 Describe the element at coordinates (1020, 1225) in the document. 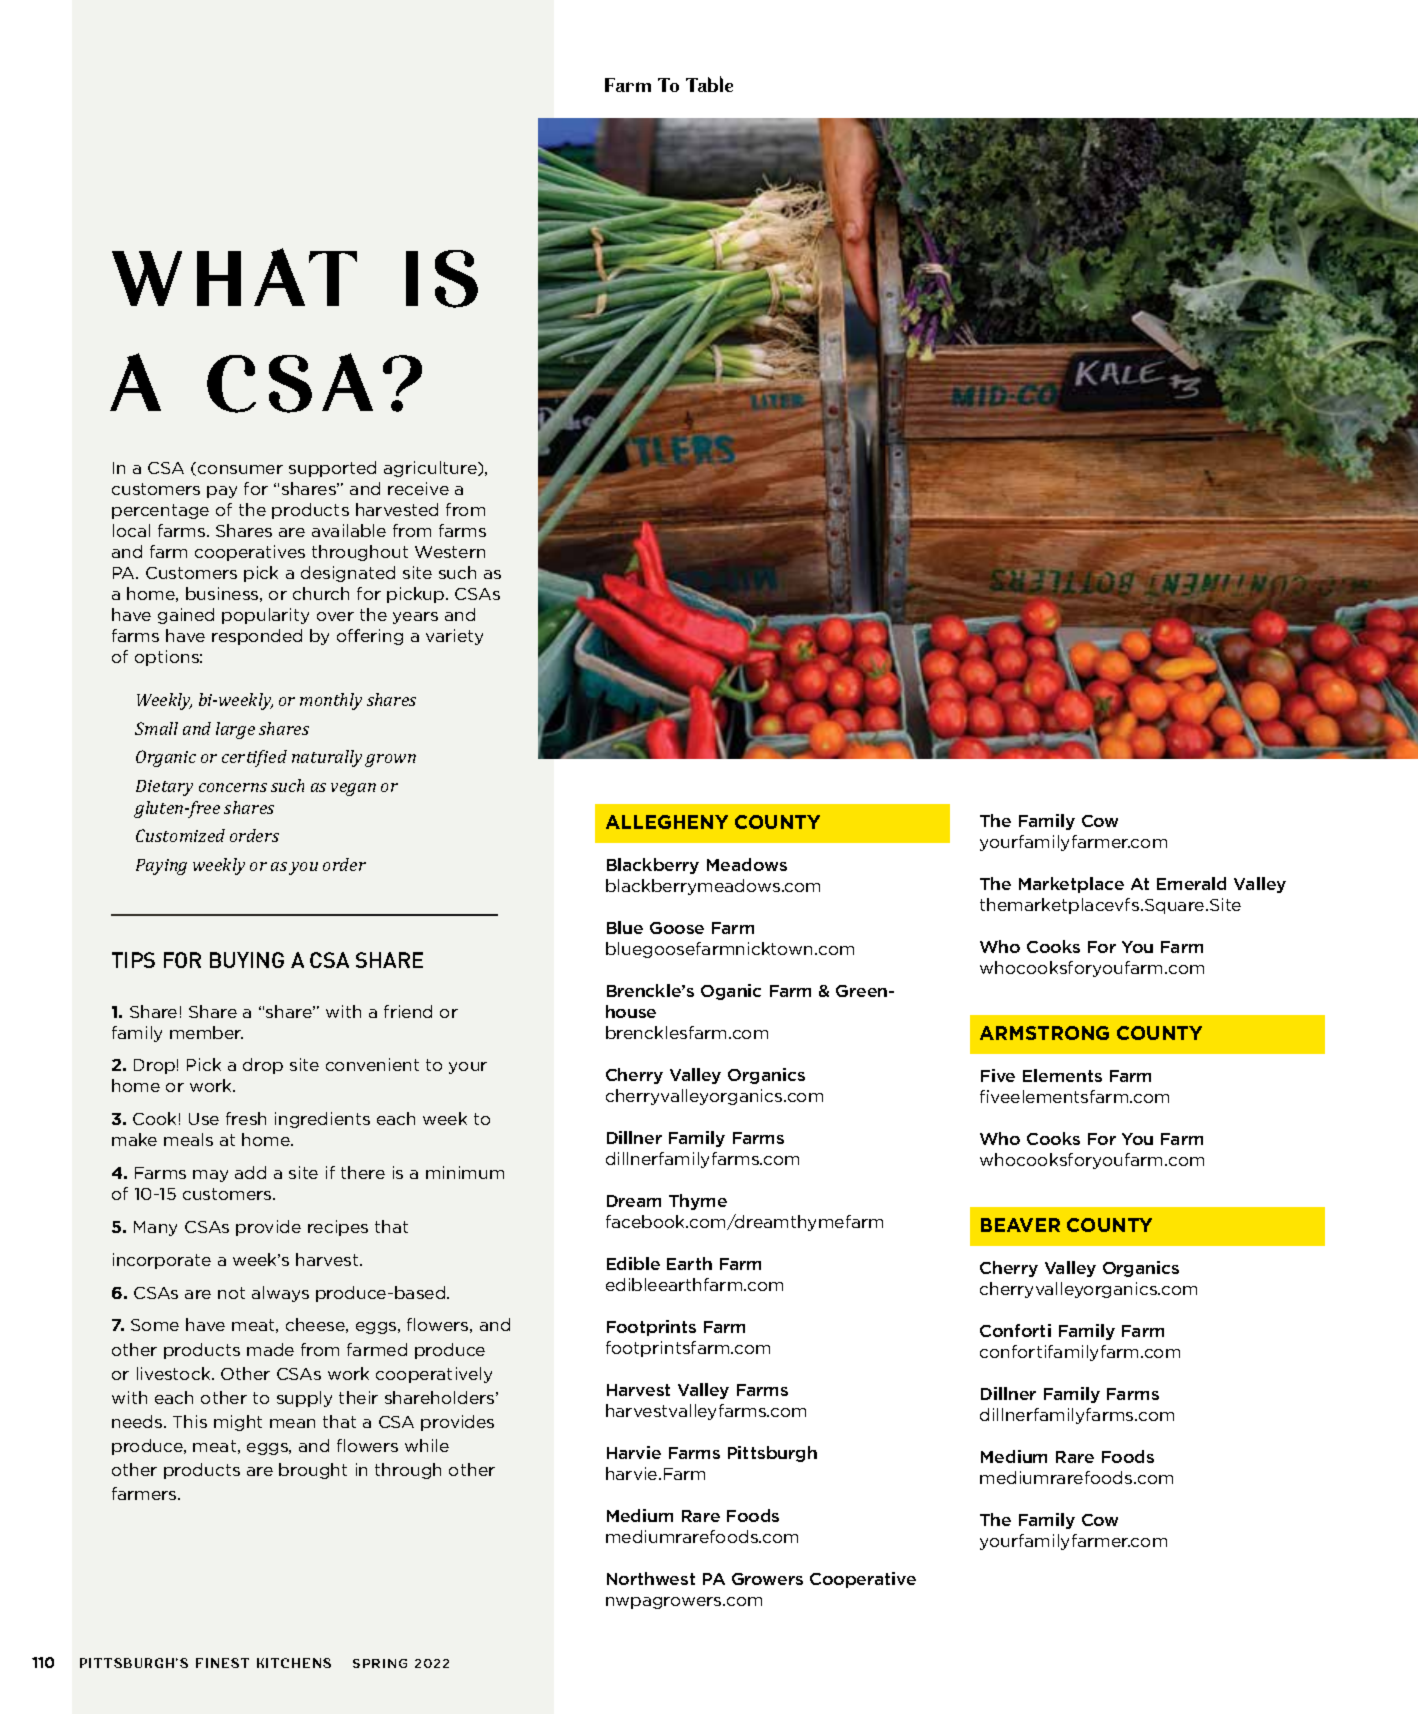

I see `BEAVER` at that location.
